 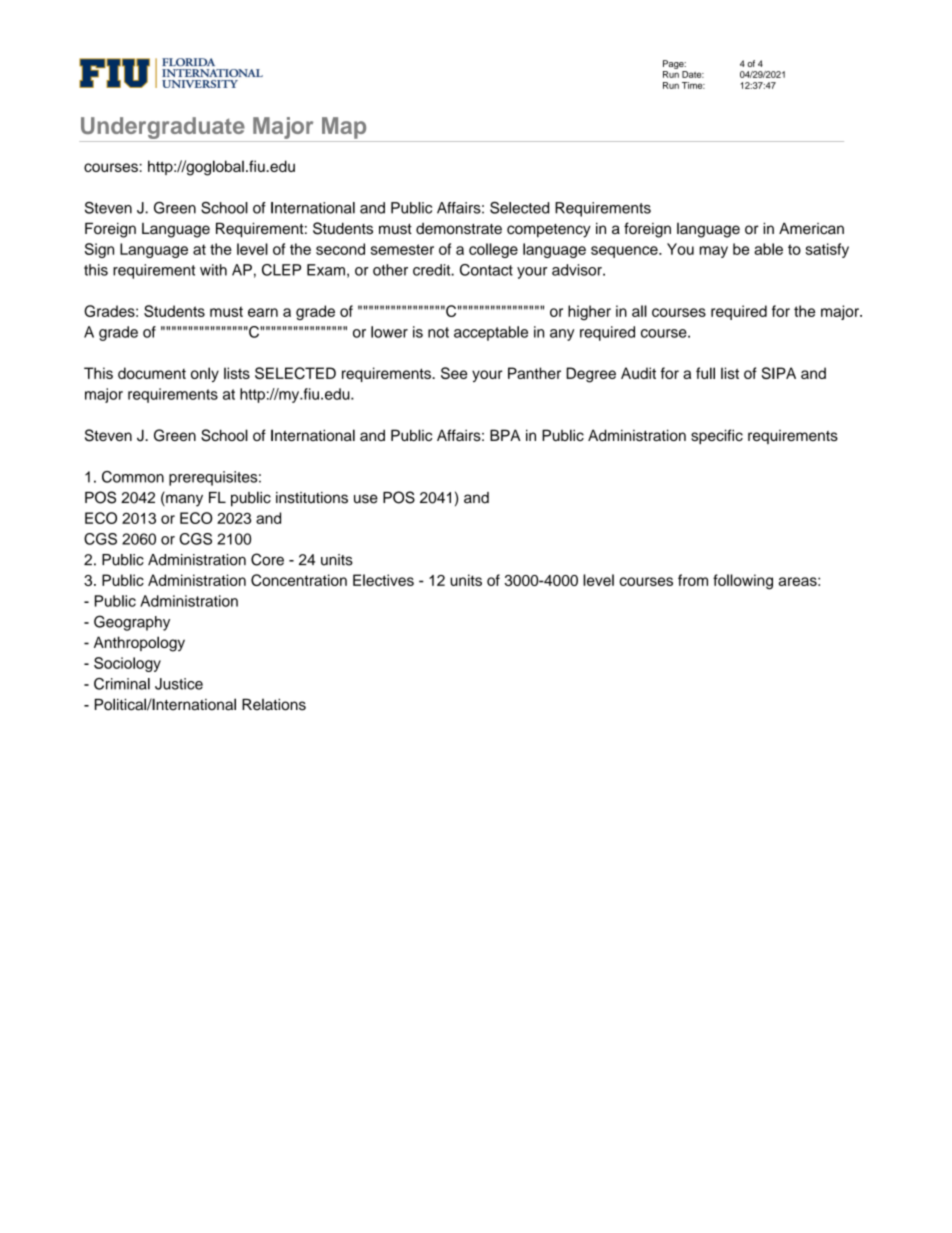 I want to click on Map, so click(x=344, y=128).
